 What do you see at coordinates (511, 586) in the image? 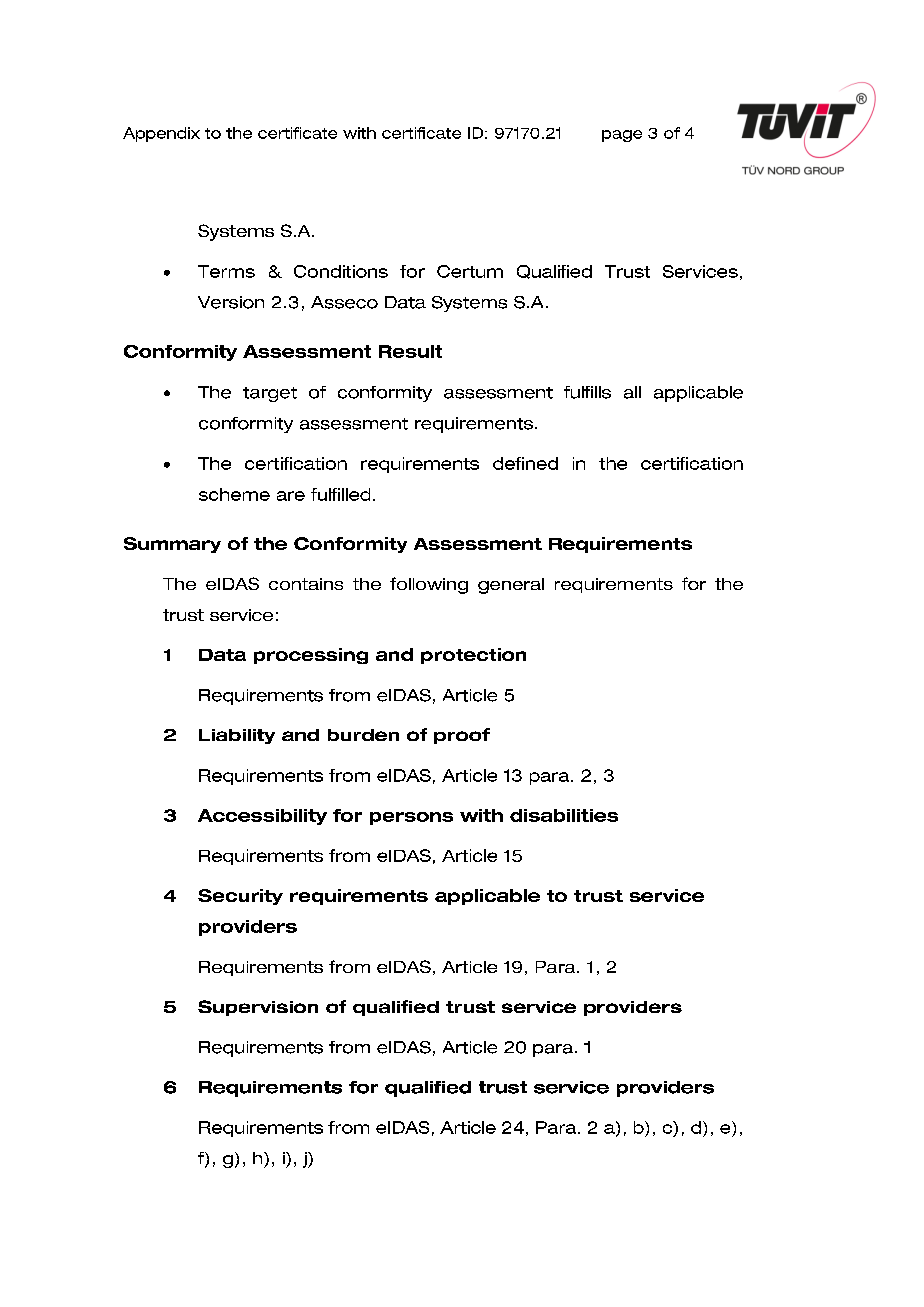
I see `general` at bounding box center [511, 586].
